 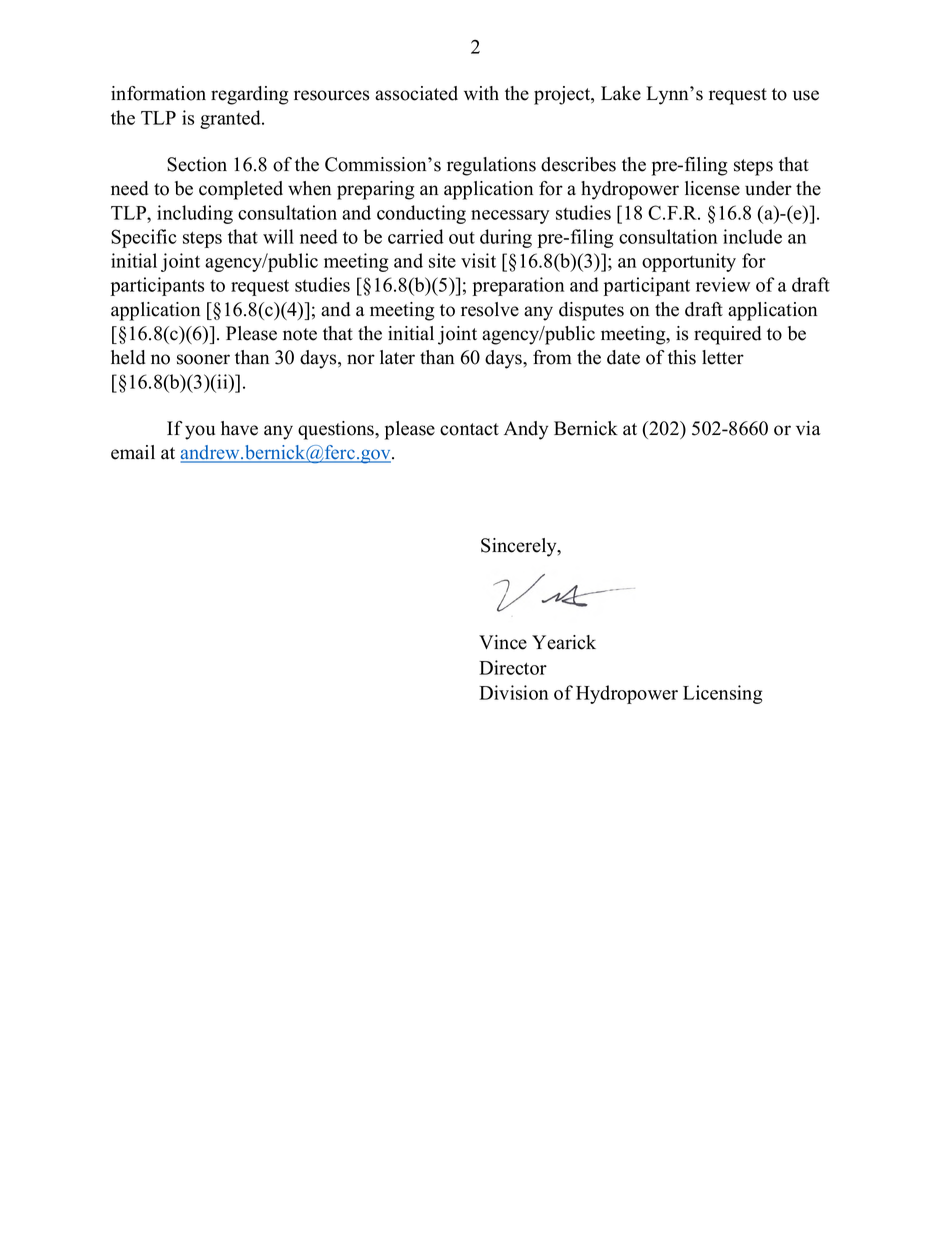 I want to click on use, so click(x=806, y=95).
